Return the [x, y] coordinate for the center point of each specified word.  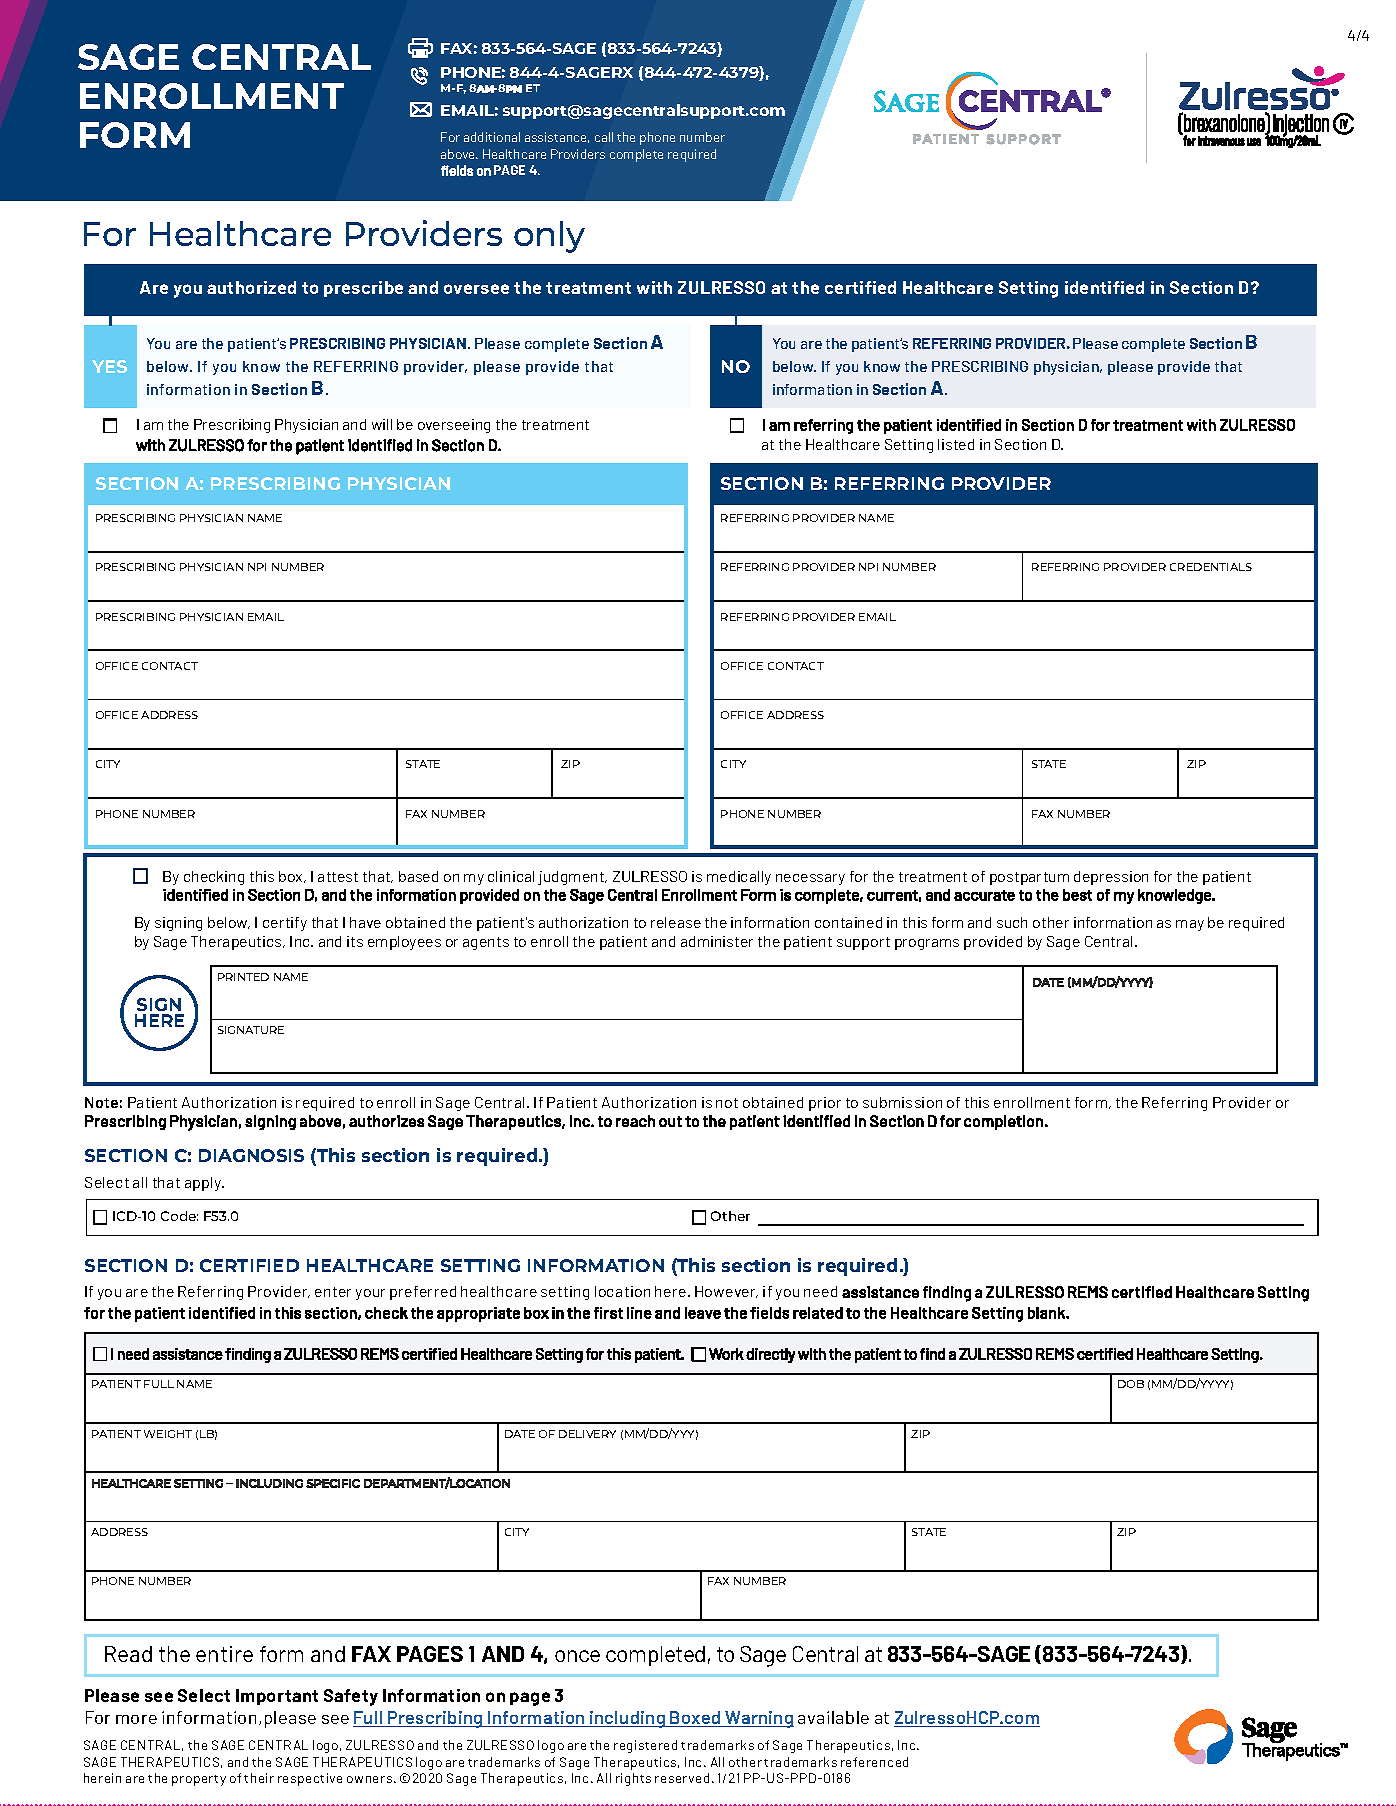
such [1012, 922]
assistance [557, 137]
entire [224, 1654]
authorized [251, 287]
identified [1104, 287]
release [676, 922]
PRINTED [243, 977]
